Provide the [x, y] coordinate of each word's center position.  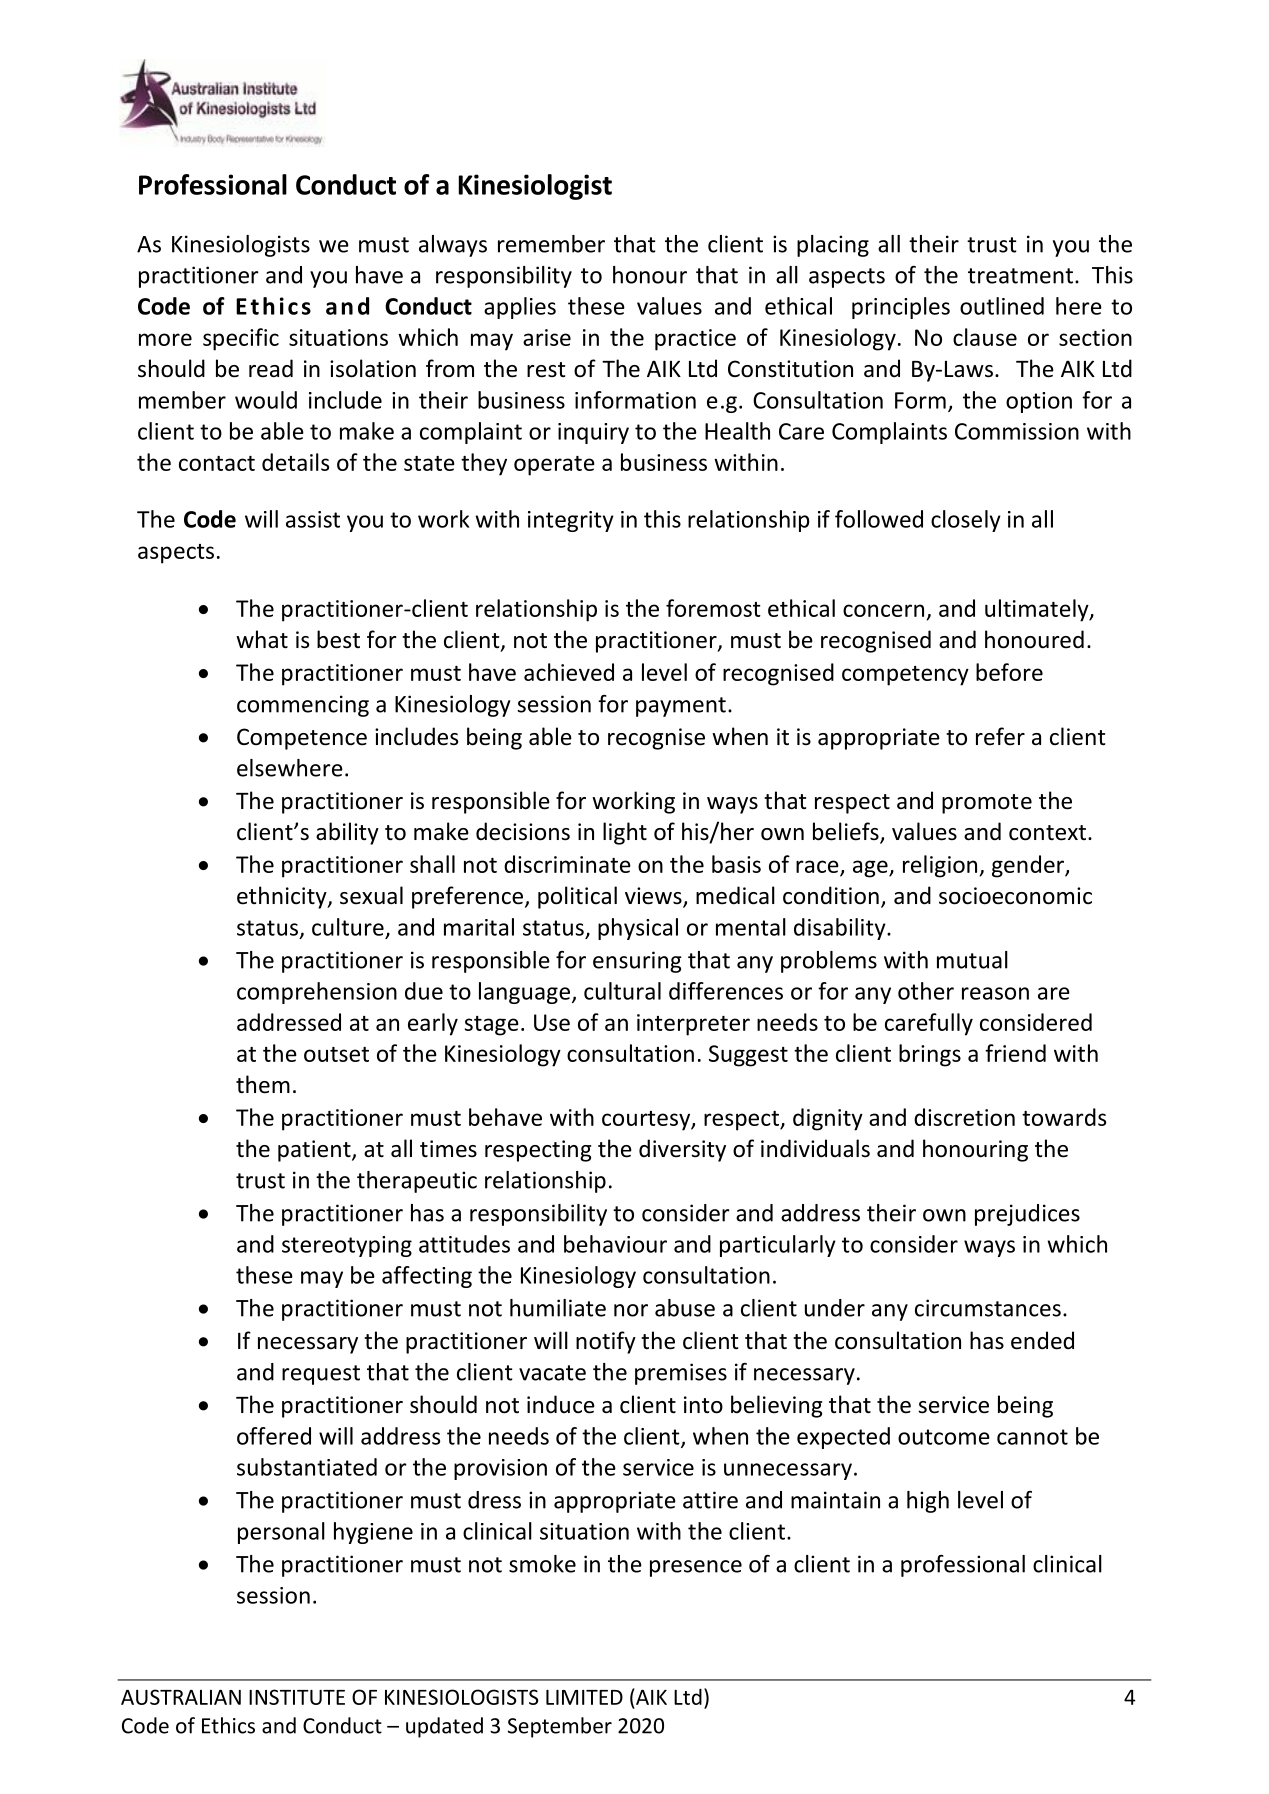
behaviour [615, 1244]
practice [695, 340]
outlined [1002, 306]
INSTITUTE [297, 1697]
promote [987, 804]
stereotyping [347, 1246]
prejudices [1027, 1215]
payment [681, 707]
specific [241, 339]
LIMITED [584, 1697]
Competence [302, 739]
